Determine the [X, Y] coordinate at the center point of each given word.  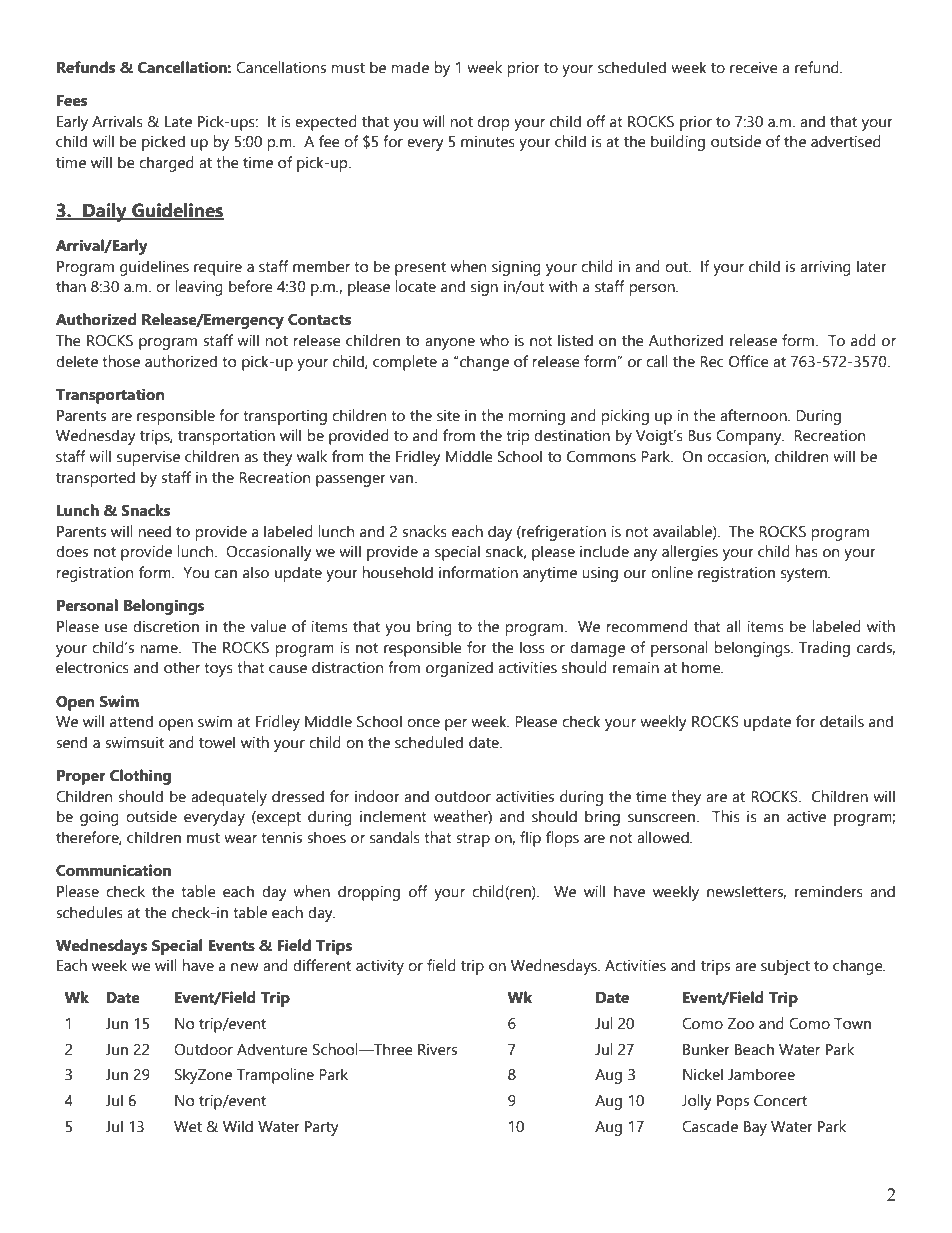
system [805, 575]
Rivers [437, 1049]
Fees [72, 101]
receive [754, 67]
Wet [188, 1127]
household [397, 572]
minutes [488, 141]
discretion [166, 626]
